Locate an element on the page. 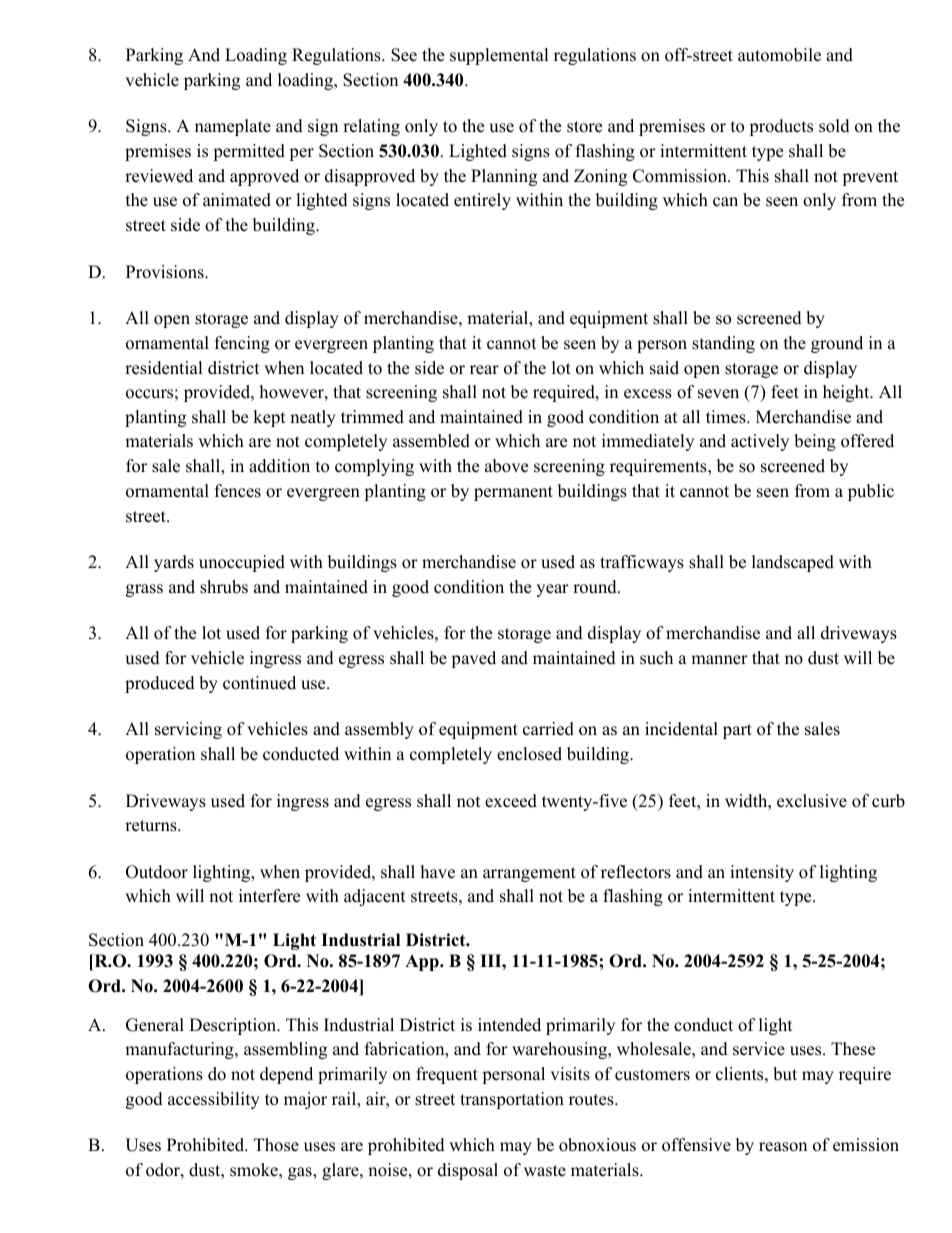  exclusive is located at coordinates (812, 801).
